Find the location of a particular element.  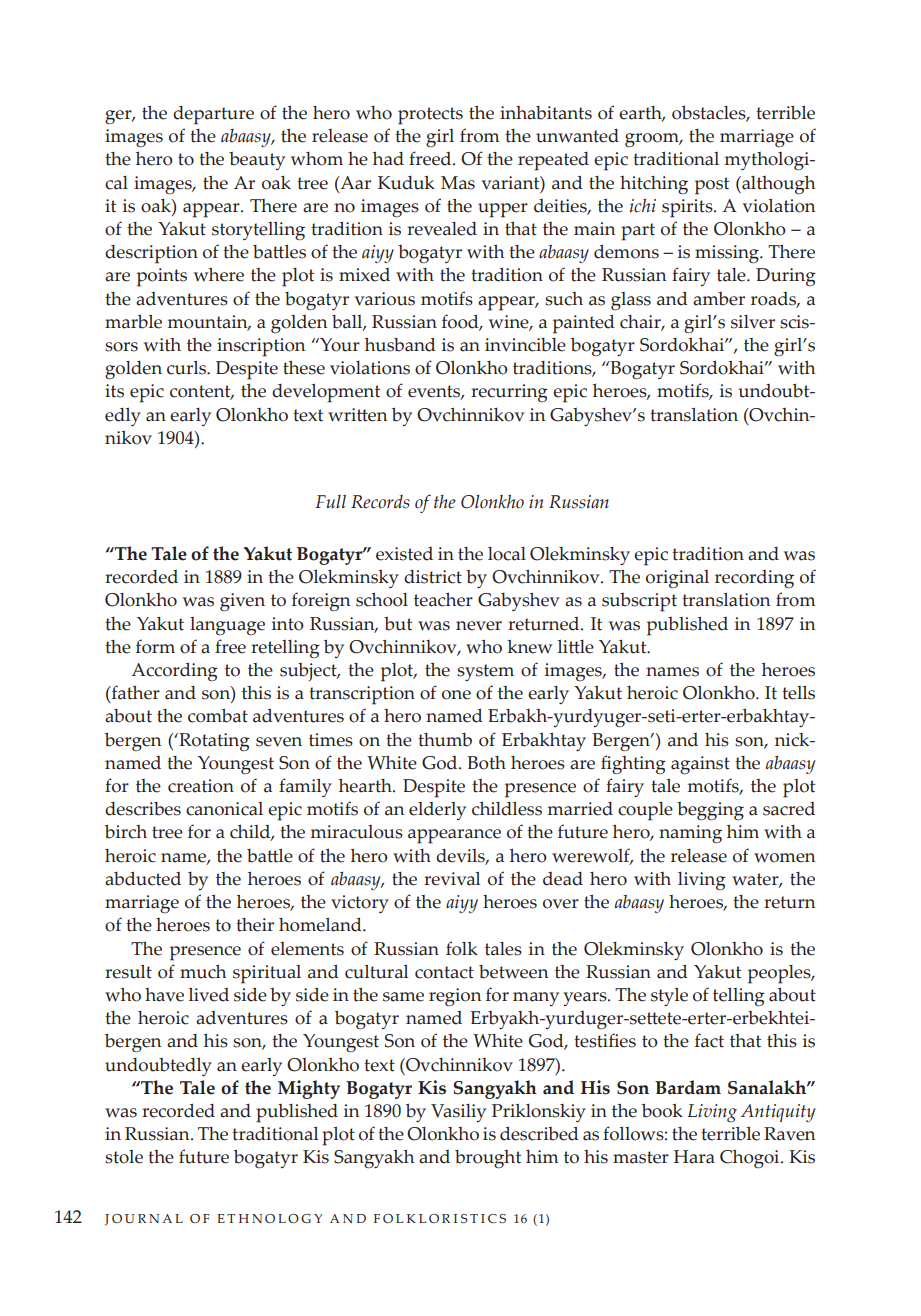

beauty is located at coordinates (257, 161).
